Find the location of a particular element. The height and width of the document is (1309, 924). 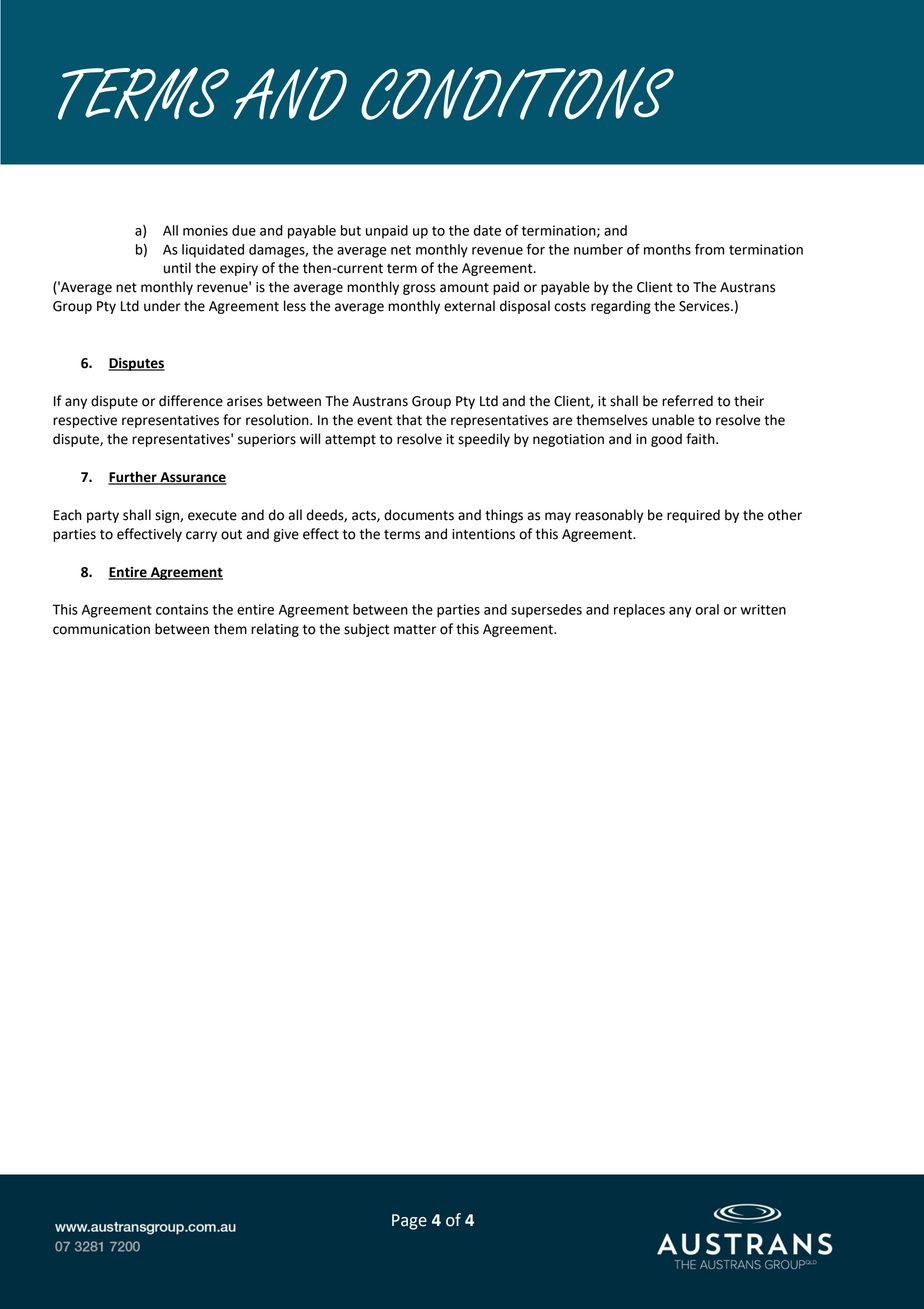

from is located at coordinates (709, 249).
